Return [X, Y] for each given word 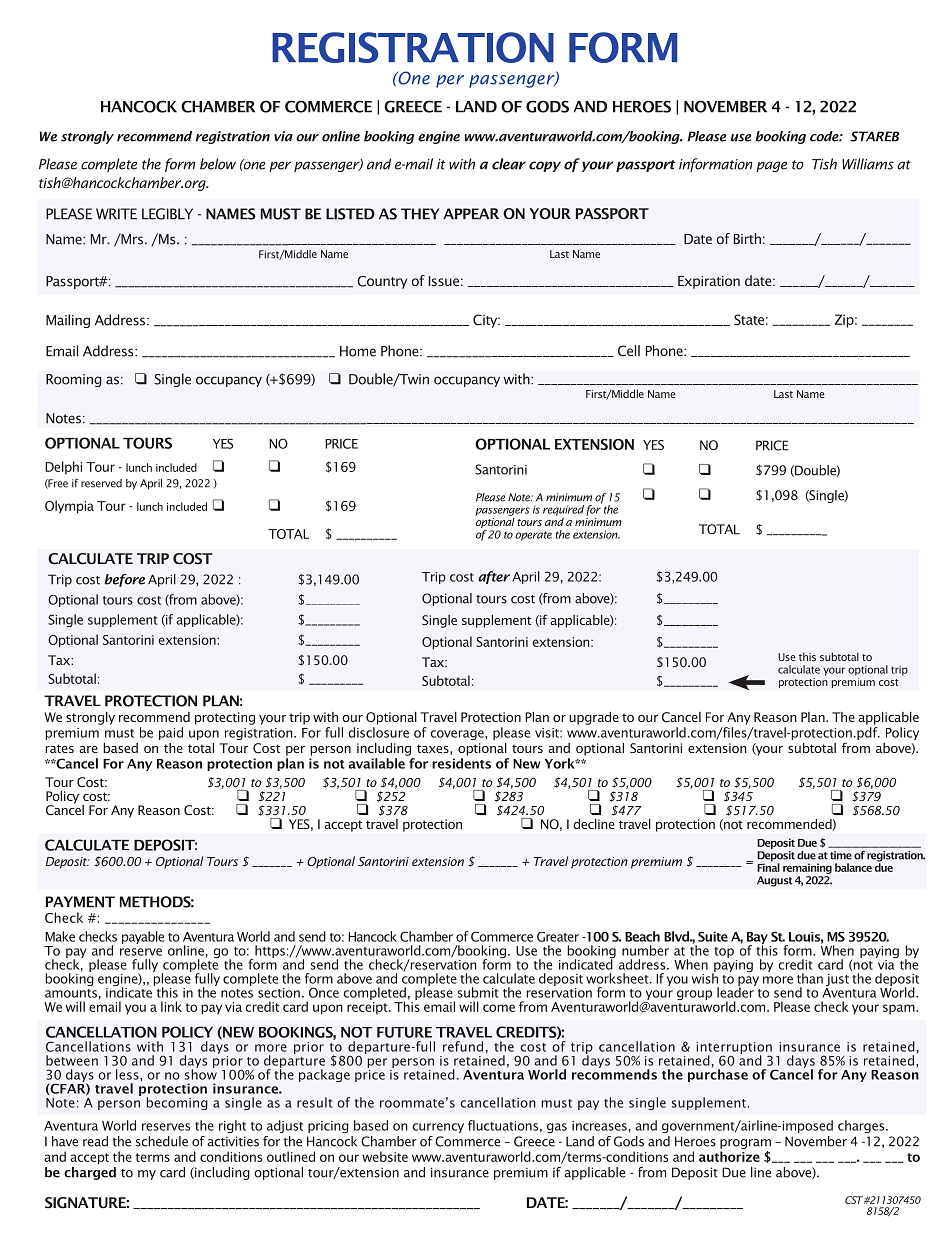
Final [768, 866]
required [563, 511]
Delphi [63, 467]
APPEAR [471, 214]
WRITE [116, 214]
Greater [558, 937]
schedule [161, 1141]
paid [171, 733]
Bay [758, 939]
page [771, 166]
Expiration [709, 282]
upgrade [594, 718]
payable [143, 937]
